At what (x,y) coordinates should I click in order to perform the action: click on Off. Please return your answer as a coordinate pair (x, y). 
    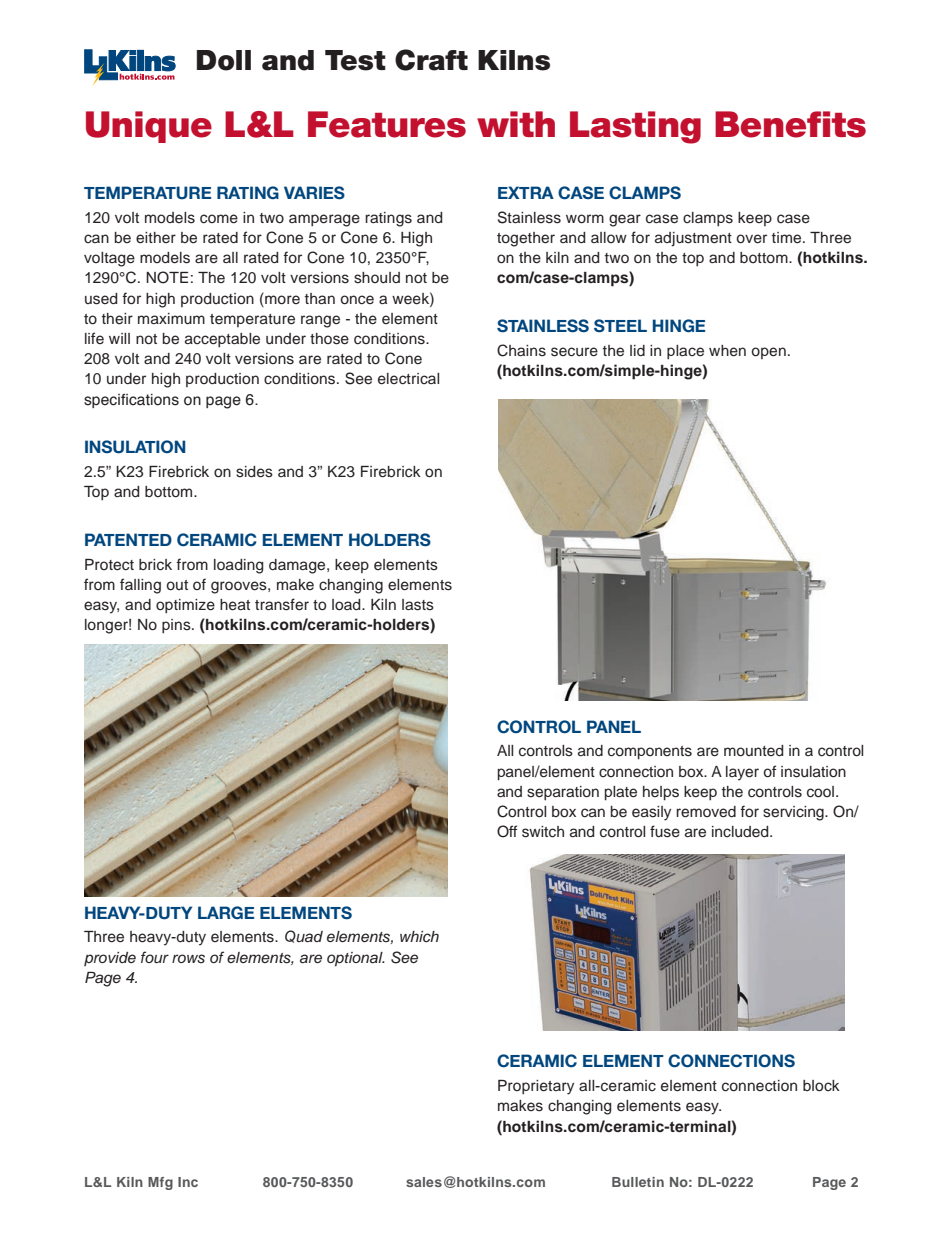
    Looking at the image, I should click on (507, 831).
